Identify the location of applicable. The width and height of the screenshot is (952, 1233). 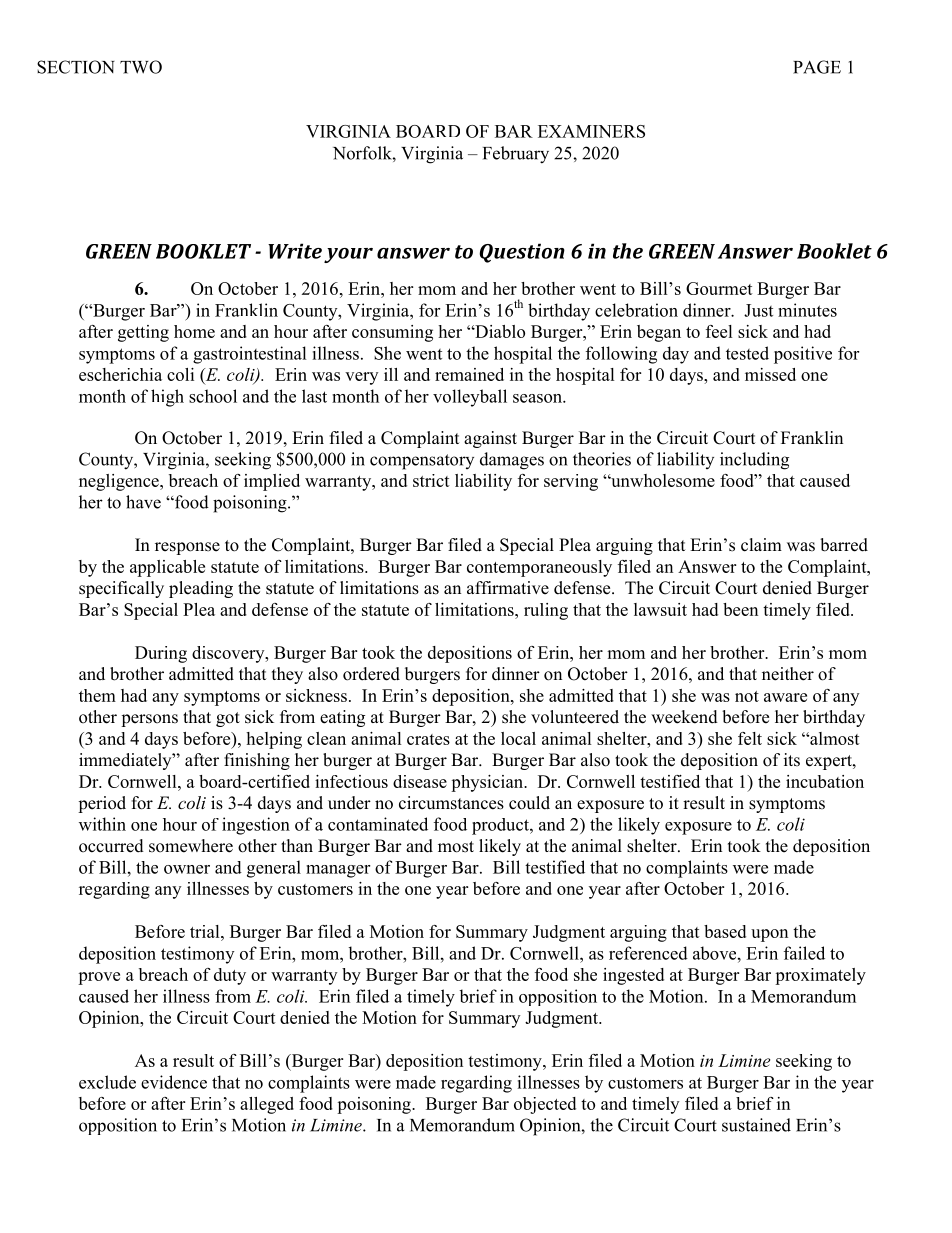
(167, 568).
